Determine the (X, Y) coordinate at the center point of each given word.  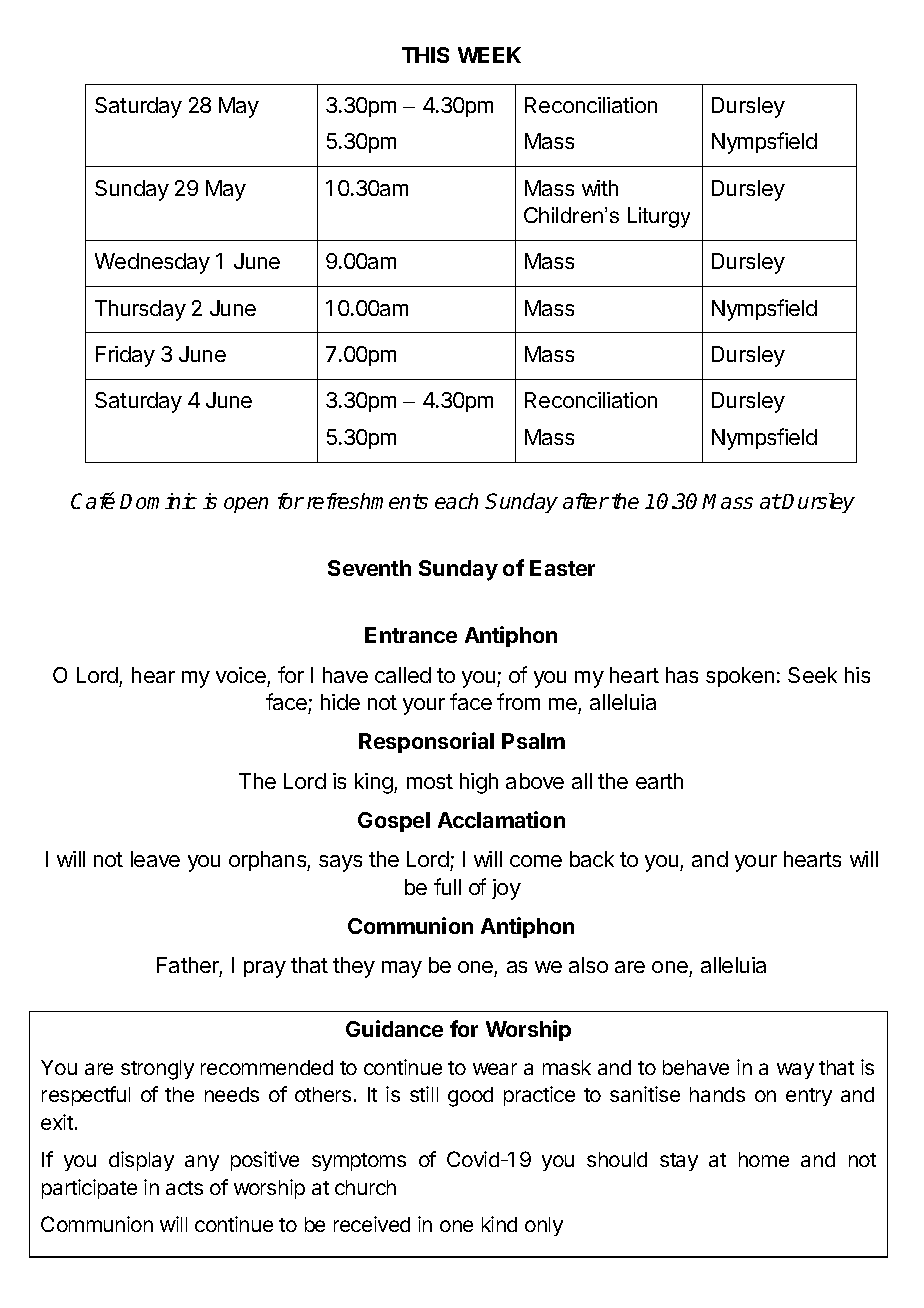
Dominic (158, 501)
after (586, 501)
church (365, 1187)
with (600, 188)
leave (155, 859)
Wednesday (152, 263)
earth (659, 781)
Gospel (394, 822)
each (456, 501)
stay (679, 1162)
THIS (425, 55)
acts (184, 1188)
